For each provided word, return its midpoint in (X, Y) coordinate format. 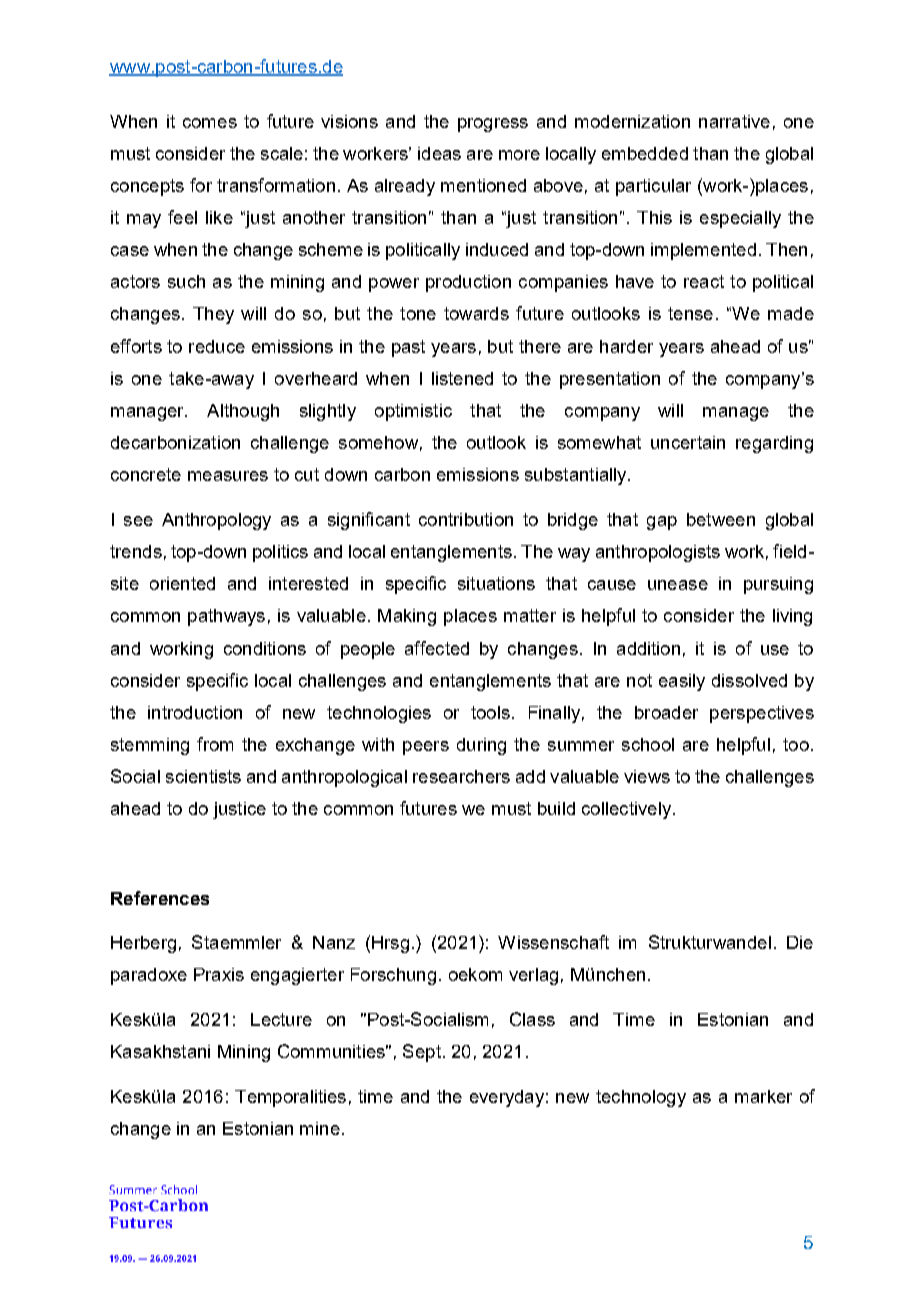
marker (763, 1096)
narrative (734, 121)
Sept (422, 1053)
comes (210, 123)
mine (320, 1128)
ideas (439, 153)
